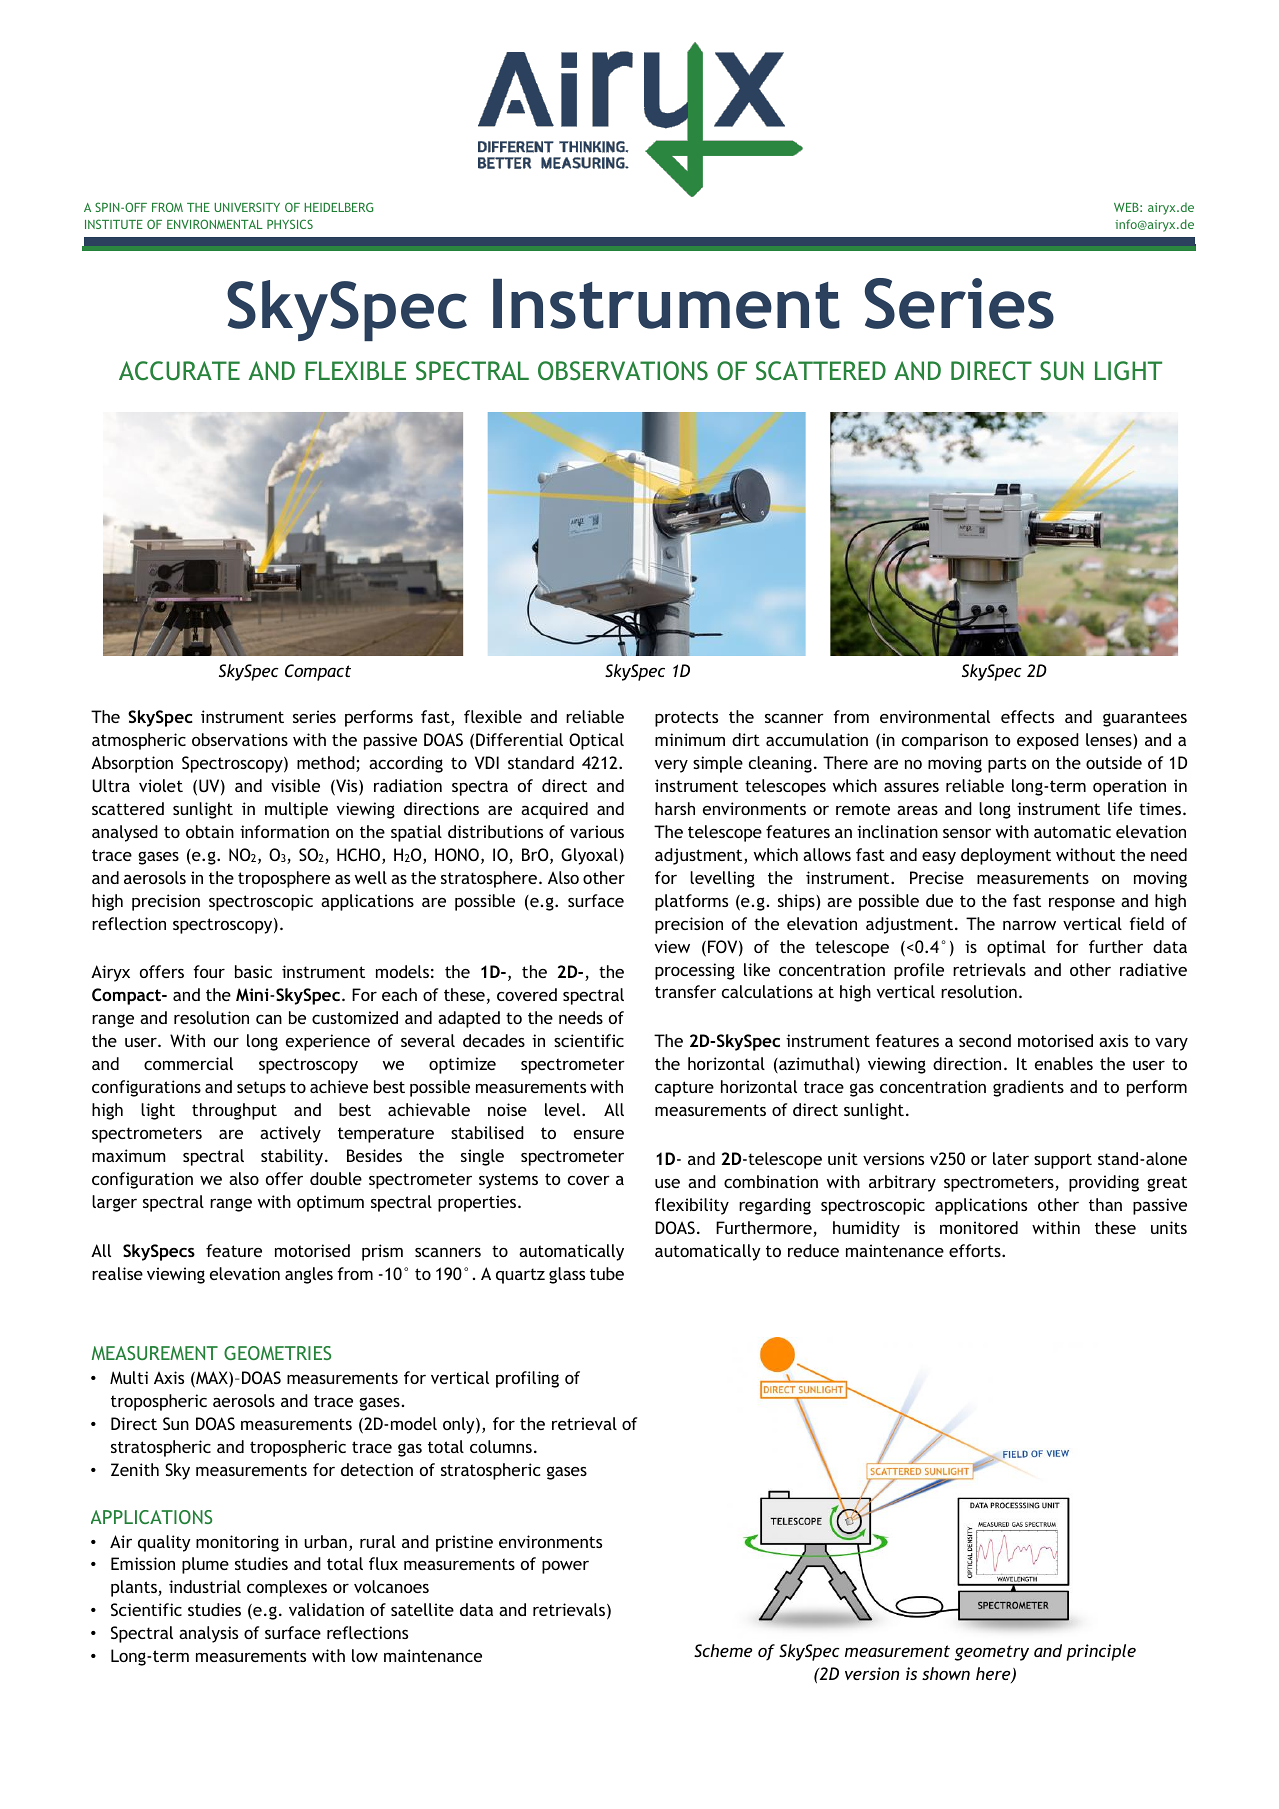  What do you see at coordinates (253, 971) in the screenshot?
I see `basic` at bounding box center [253, 971].
